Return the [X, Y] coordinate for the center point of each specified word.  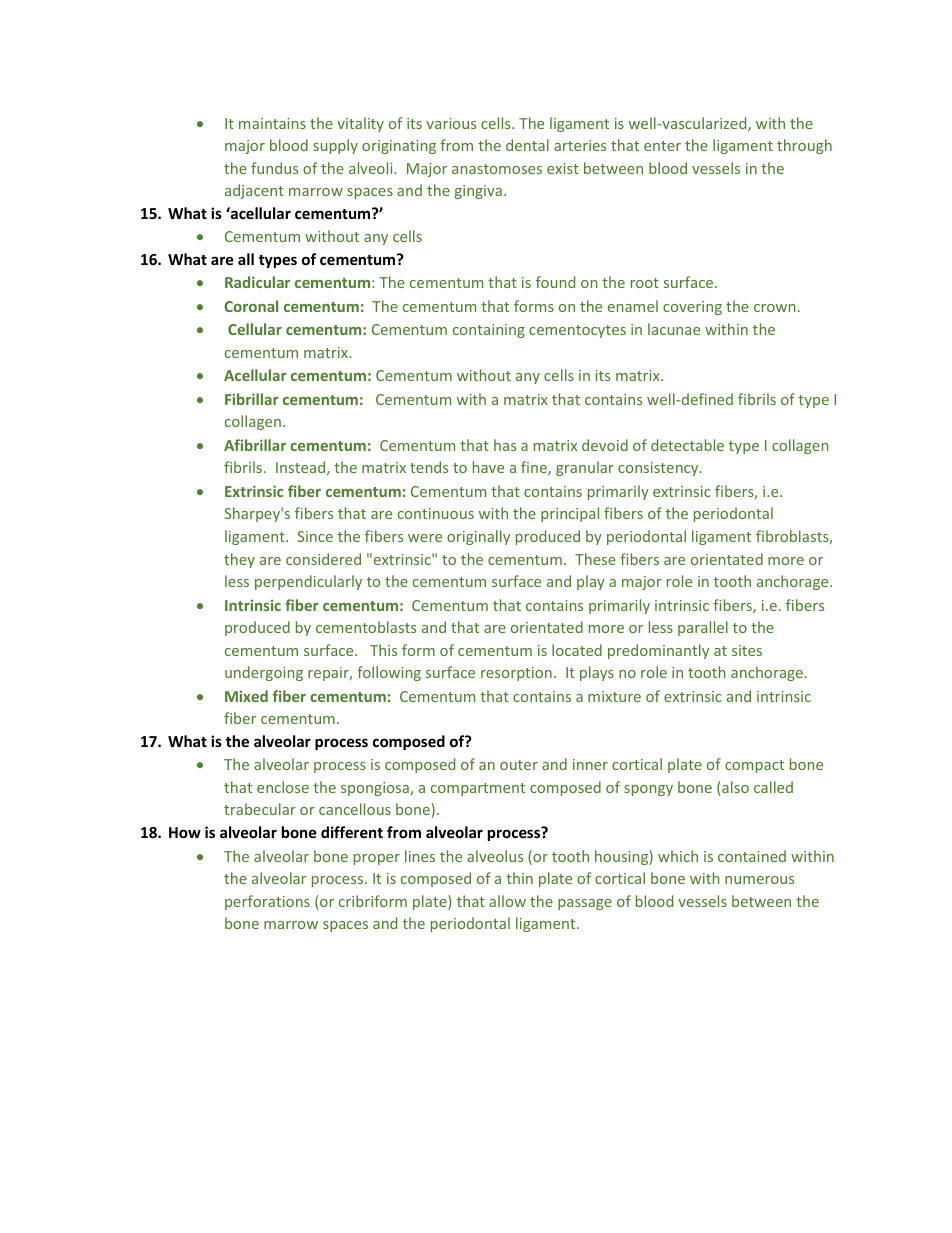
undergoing [264, 673]
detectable [687, 445]
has [505, 445]
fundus [274, 168]
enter [662, 146]
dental [527, 145]
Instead [302, 468]
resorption [516, 674]
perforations [267, 902]
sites [747, 650]
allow [507, 901]
